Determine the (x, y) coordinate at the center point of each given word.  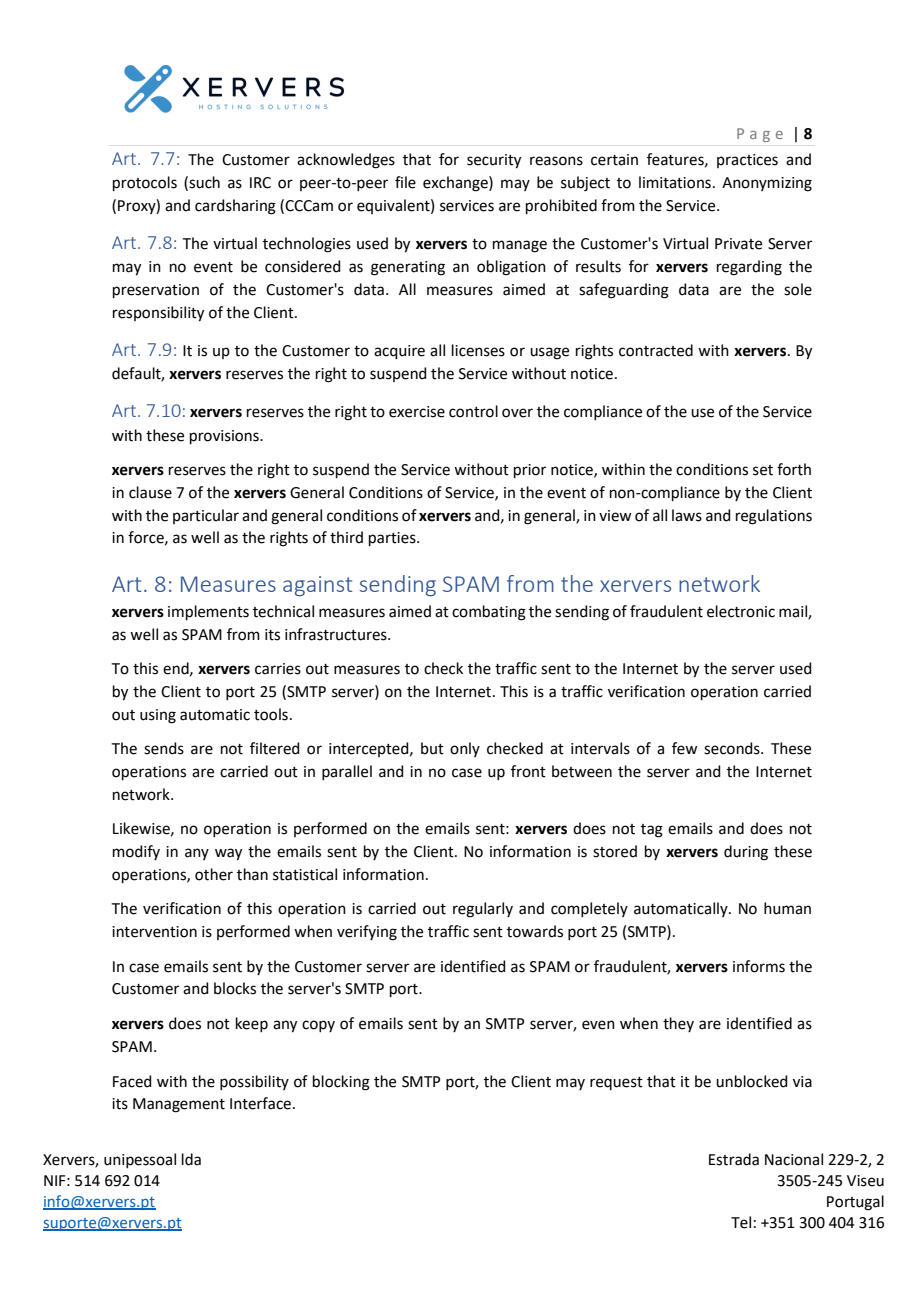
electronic (741, 611)
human (787, 908)
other (214, 874)
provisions (225, 437)
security (494, 161)
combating (489, 613)
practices (747, 161)
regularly (483, 910)
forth (794, 469)
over (517, 413)
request (616, 1083)
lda (191, 1159)
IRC (260, 183)
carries (278, 669)
